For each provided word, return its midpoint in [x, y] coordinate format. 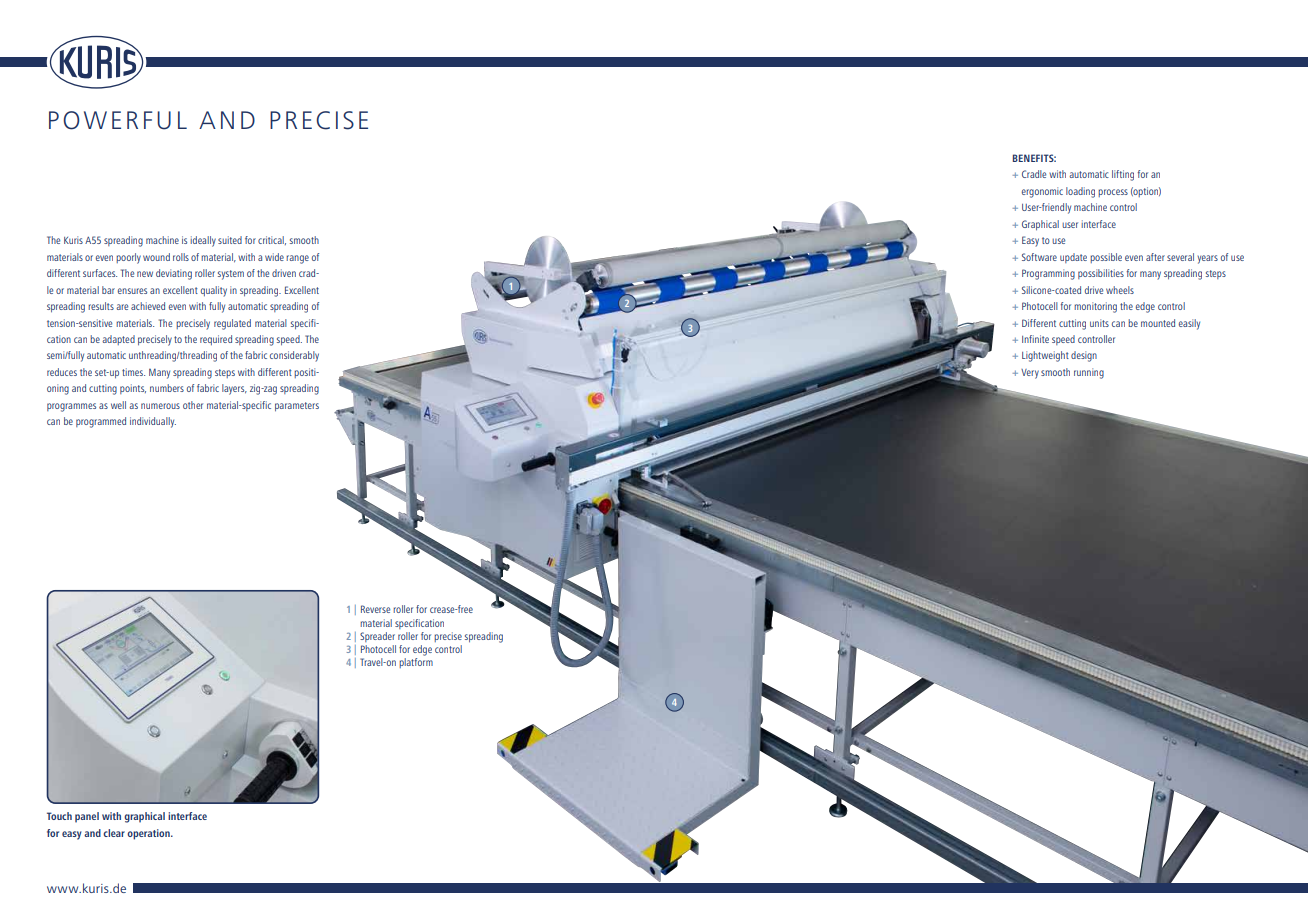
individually [153, 422]
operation [149, 834]
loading [1080, 192]
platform [416, 663]
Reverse [375, 609]
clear [114, 833]
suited [230, 240]
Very [1030, 374]
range [297, 259]
